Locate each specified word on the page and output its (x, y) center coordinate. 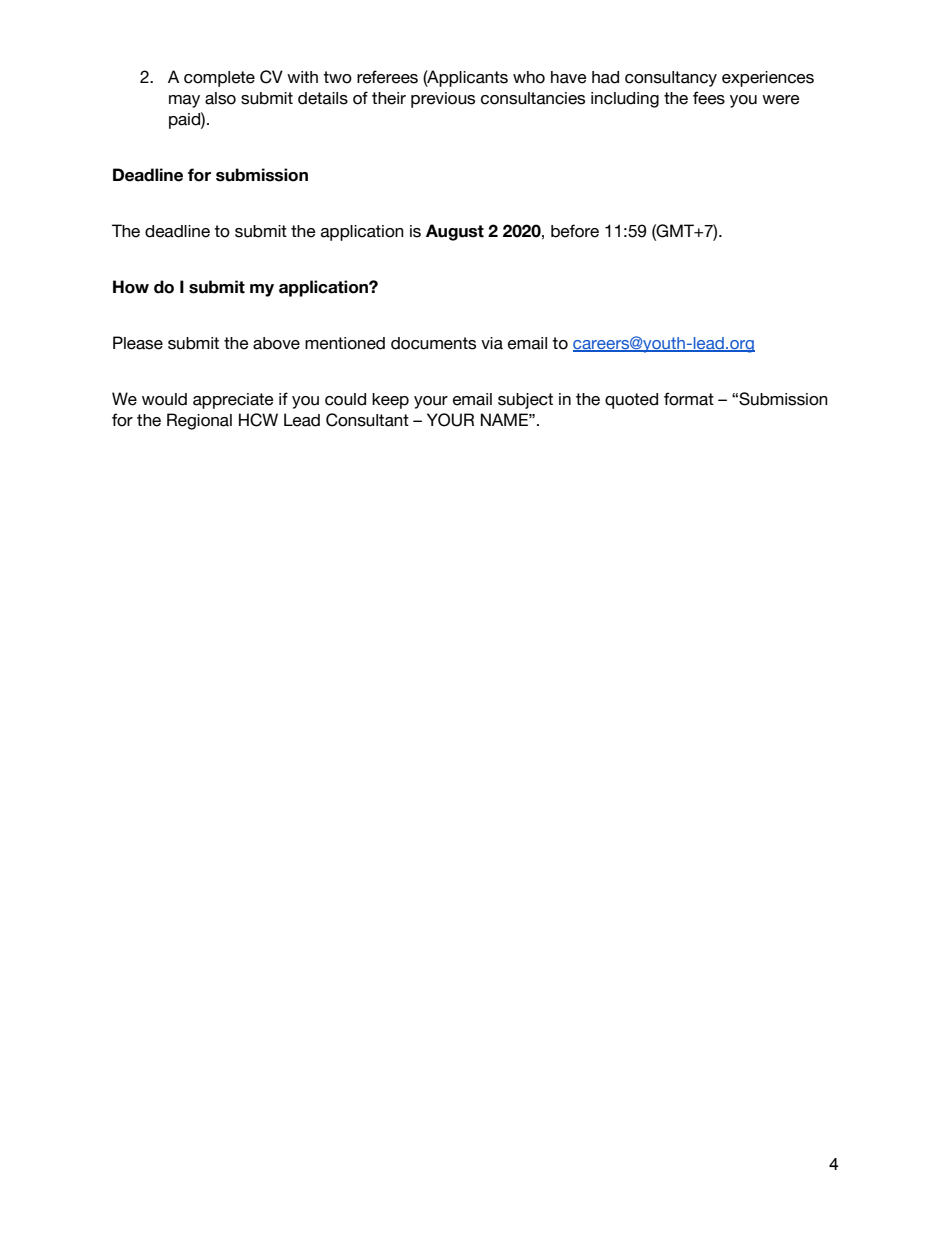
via (492, 343)
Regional (199, 421)
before (575, 231)
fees (709, 98)
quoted (631, 401)
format (689, 399)
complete (219, 79)
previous (443, 100)
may (184, 101)
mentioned (345, 343)
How (131, 287)
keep (390, 401)
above (276, 343)
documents (433, 343)
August (455, 232)
